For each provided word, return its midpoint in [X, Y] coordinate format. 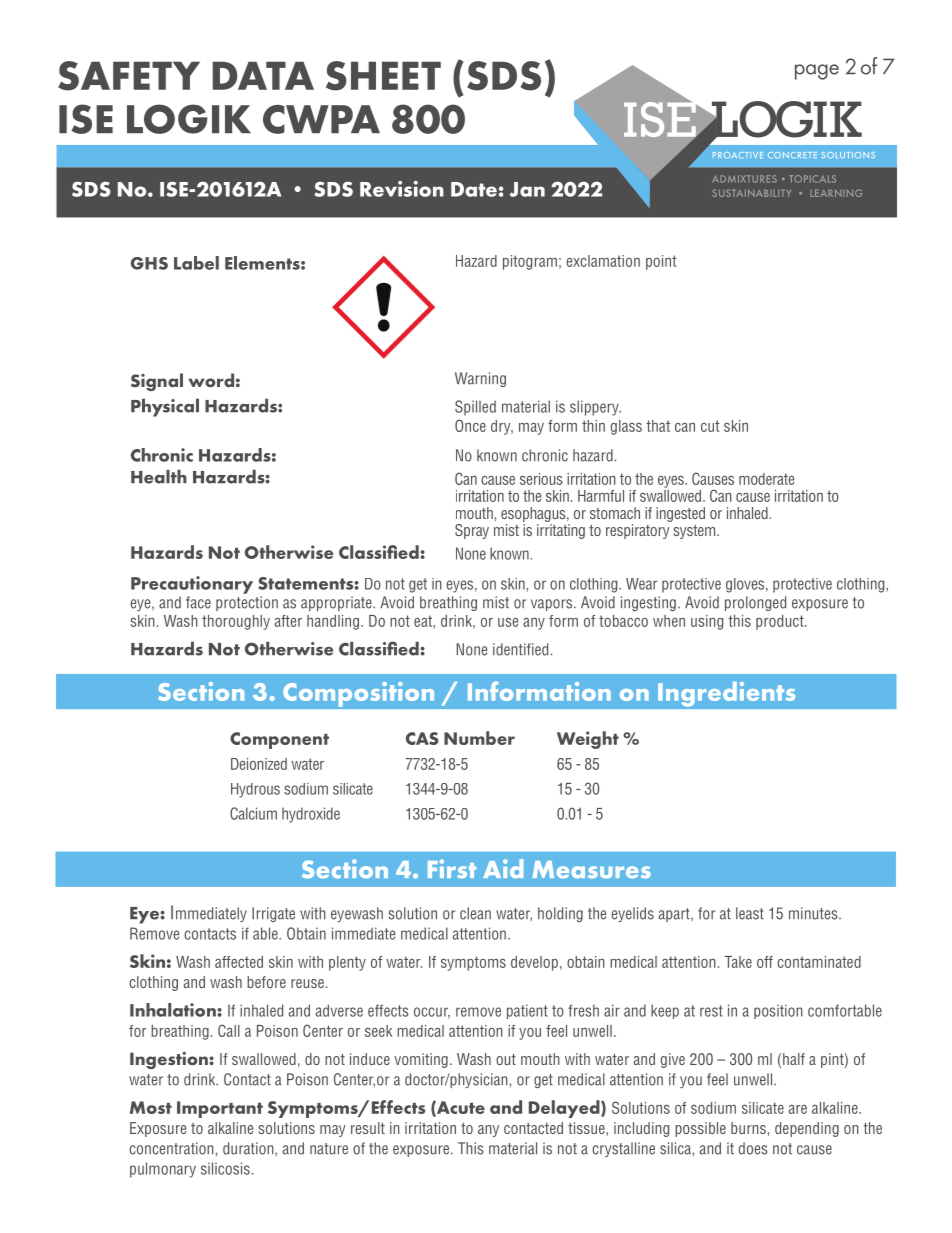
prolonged [755, 603]
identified [520, 649]
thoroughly [236, 622]
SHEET [383, 76]
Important [220, 1109]
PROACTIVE [738, 155]
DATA [263, 75]
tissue [587, 1128]
